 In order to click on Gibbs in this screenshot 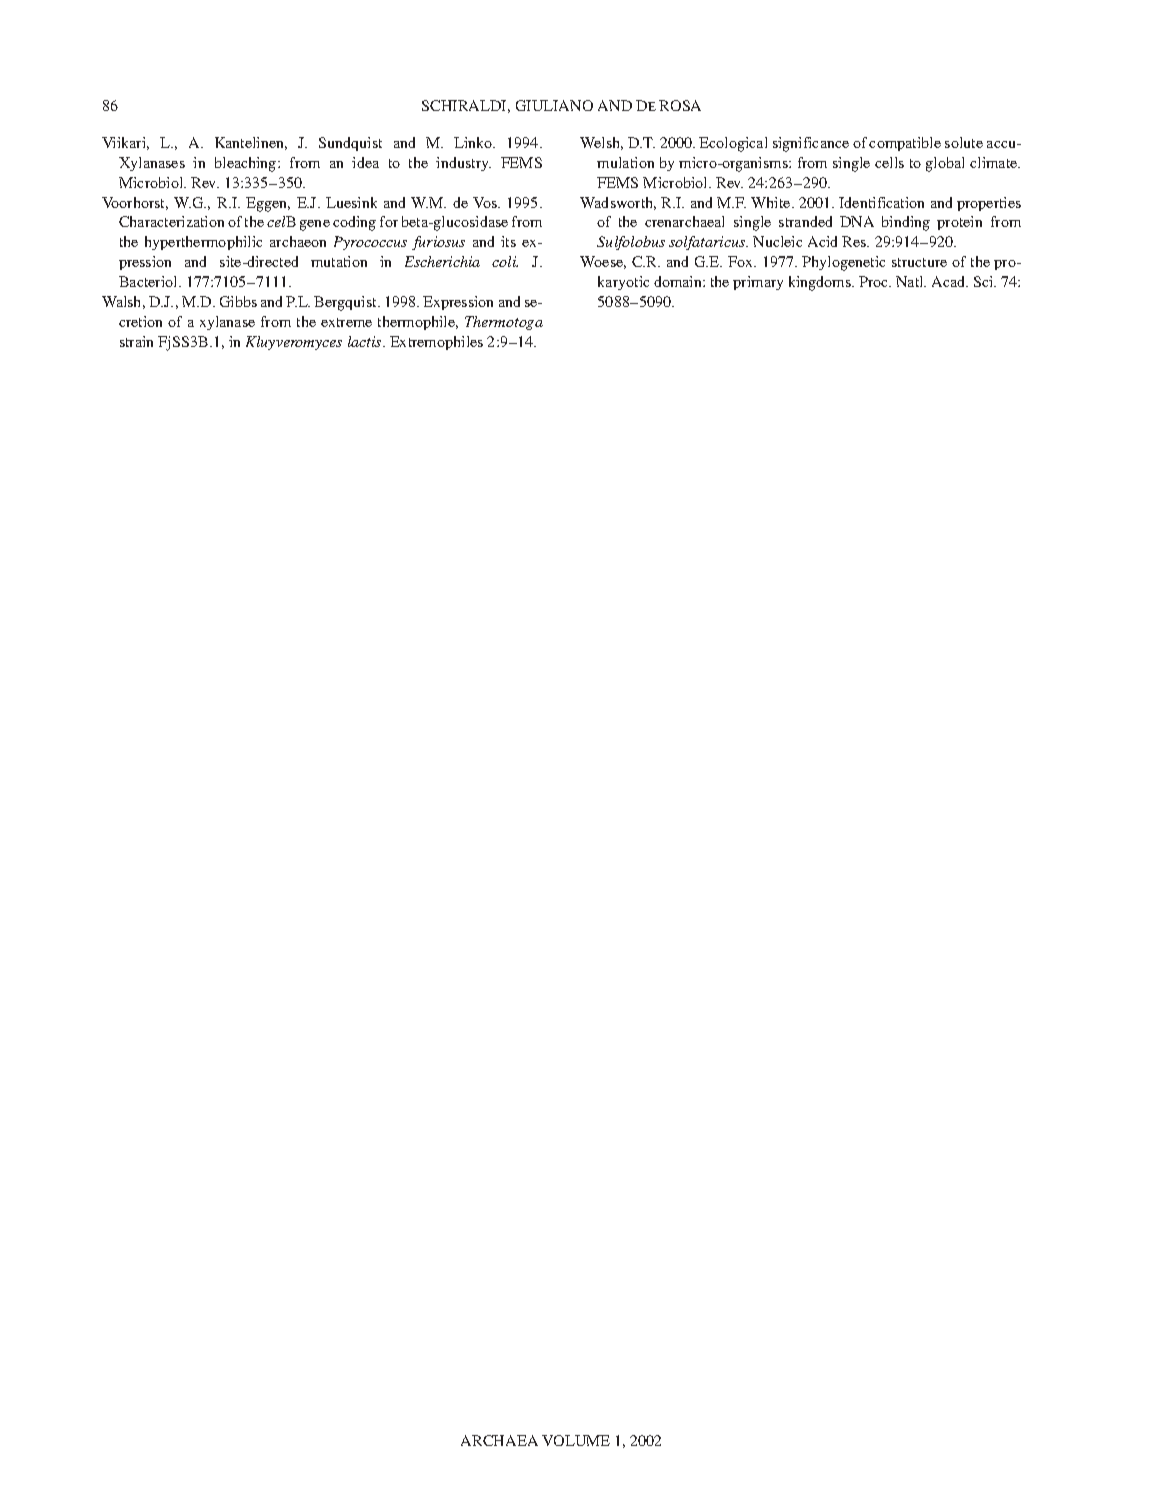, I will do `click(238, 301)`.
